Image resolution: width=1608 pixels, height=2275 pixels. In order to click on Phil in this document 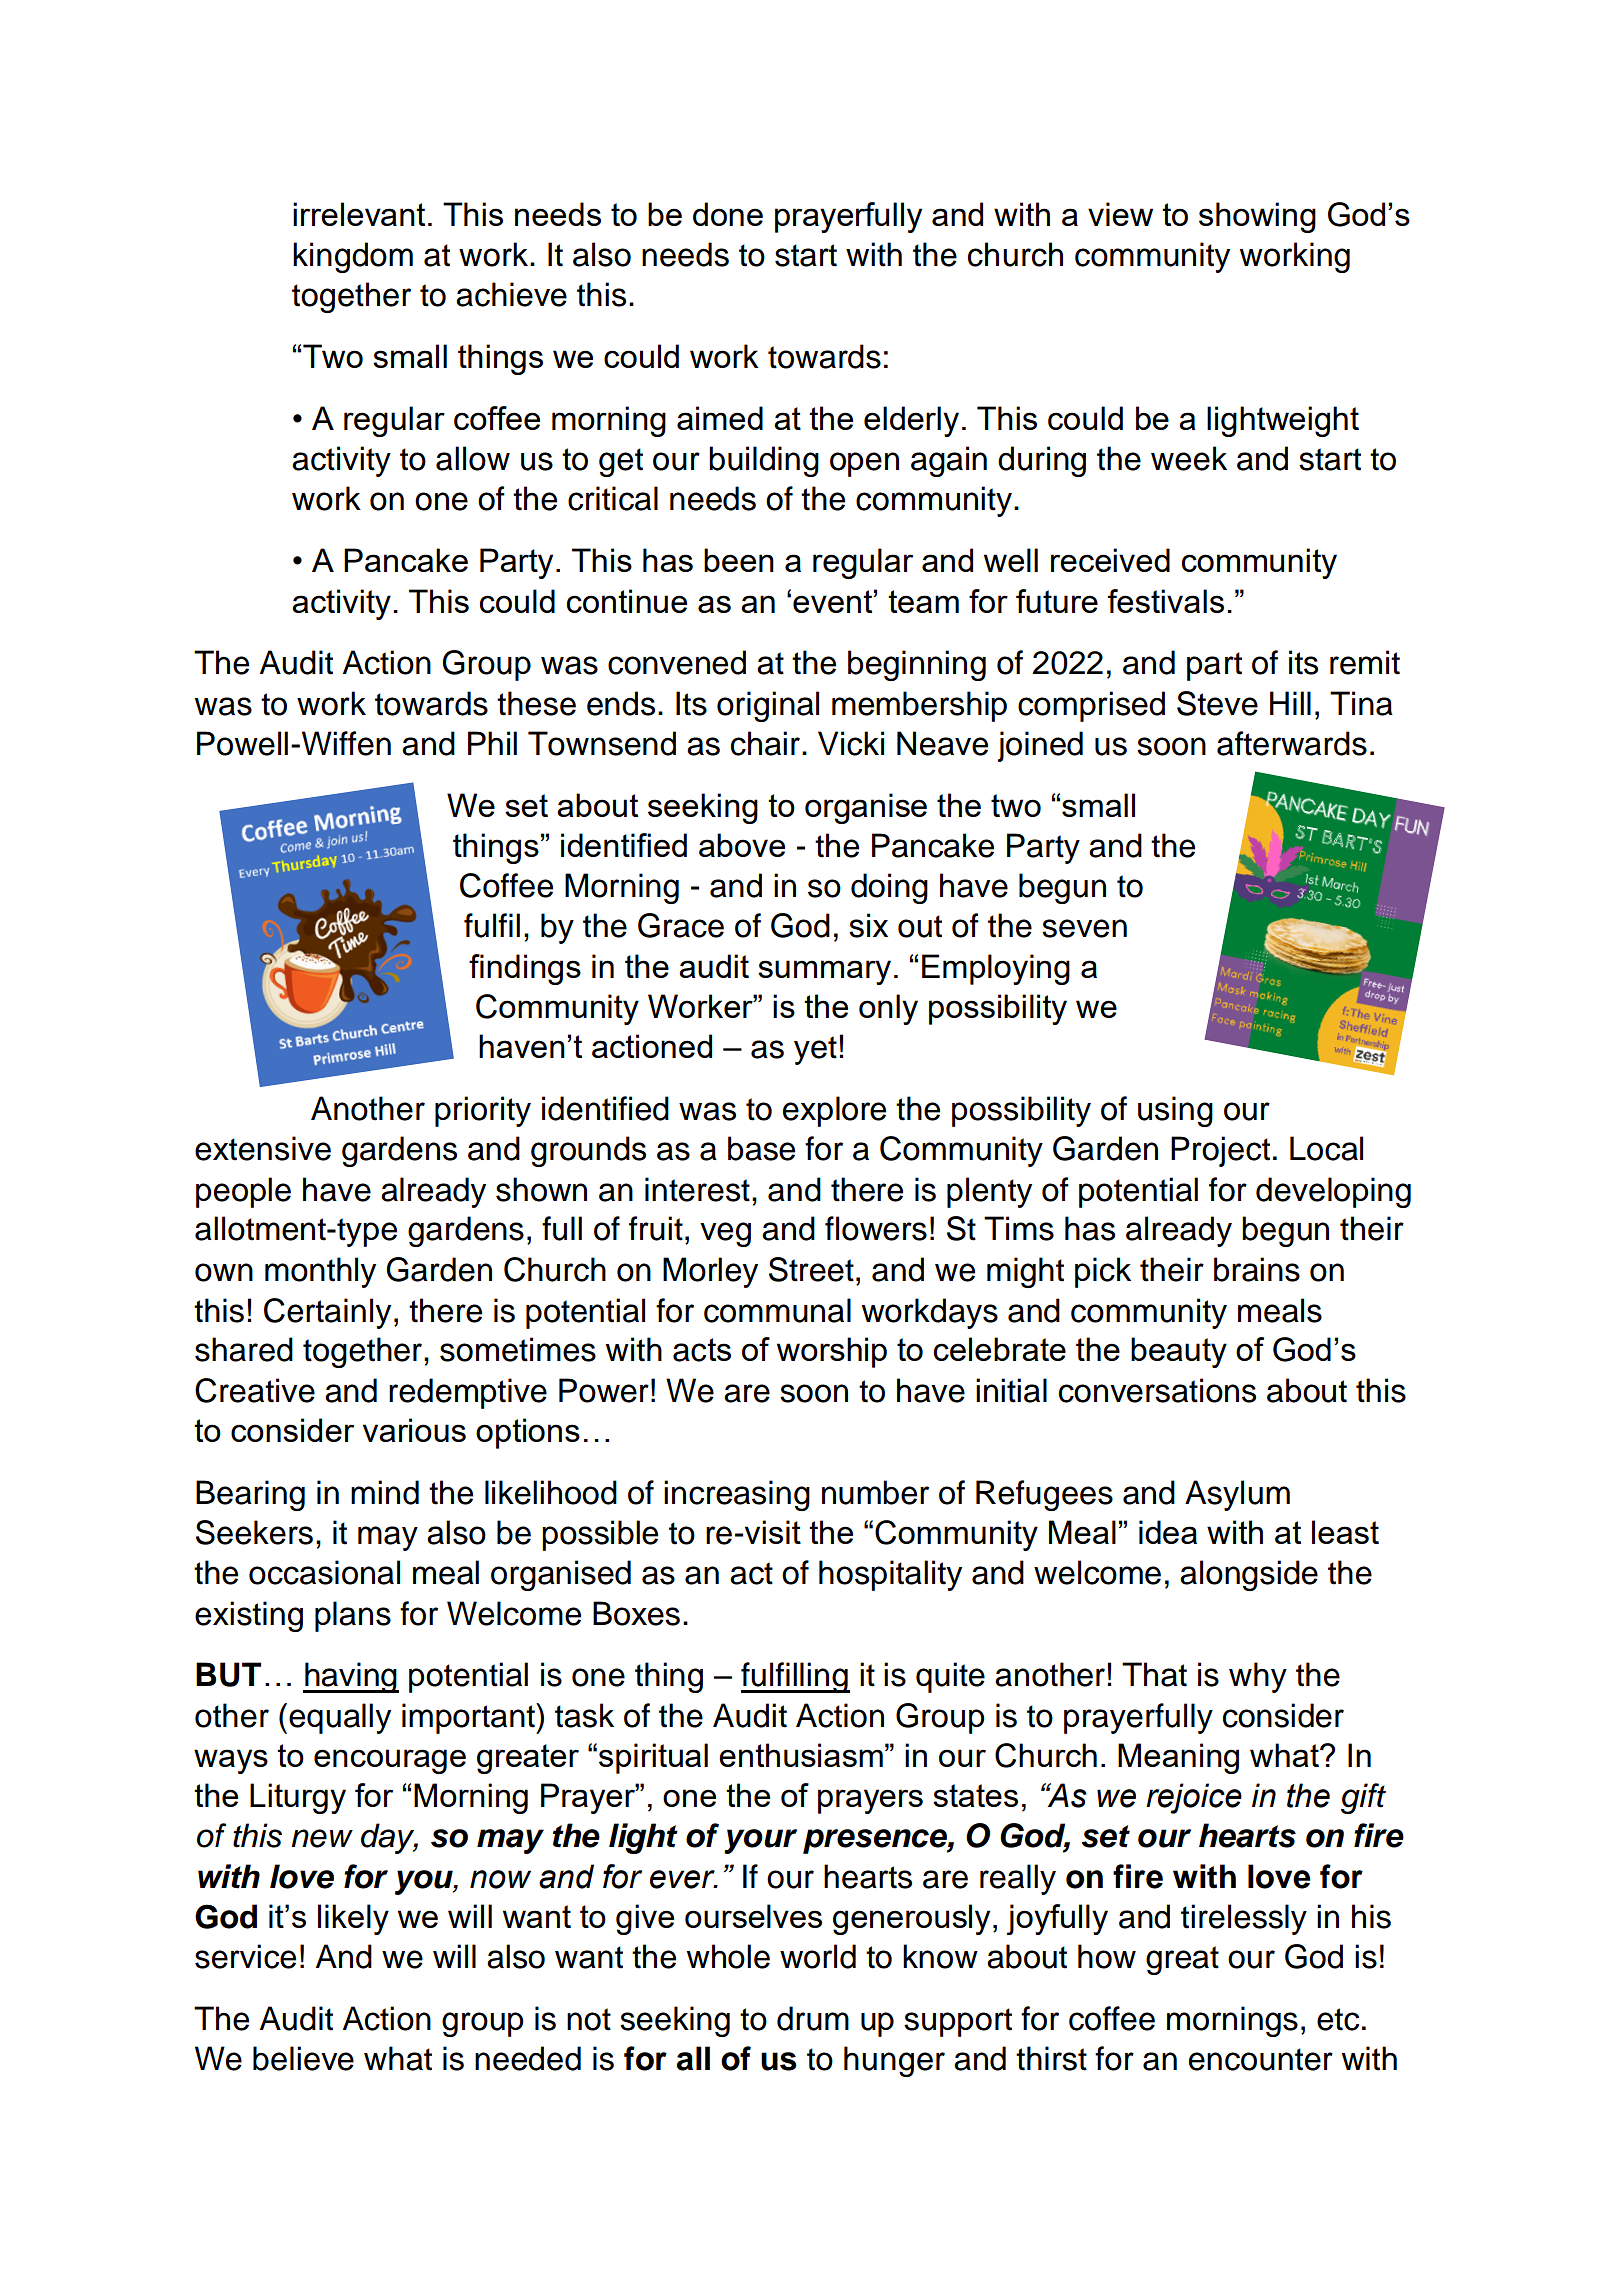, I will do `click(492, 743)`.
